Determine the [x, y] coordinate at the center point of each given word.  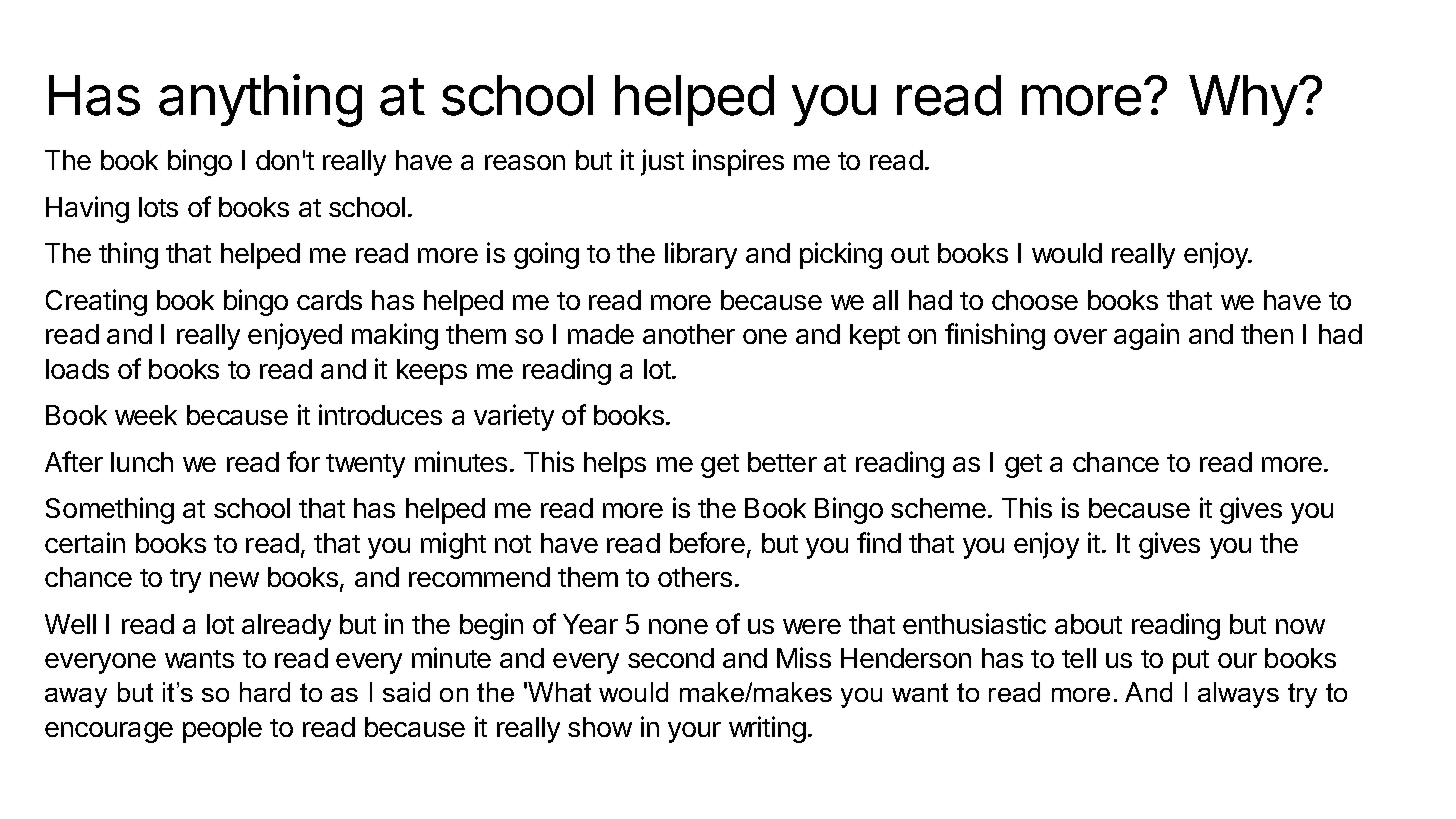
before [707, 542]
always [1238, 695]
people [222, 730]
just [662, 162]
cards [329, 300]
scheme [938, 508]
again [1146, 336]
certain [85, 542]
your [694, 732]
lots [158, 207]
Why [1243, 100]
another [689, 334]
